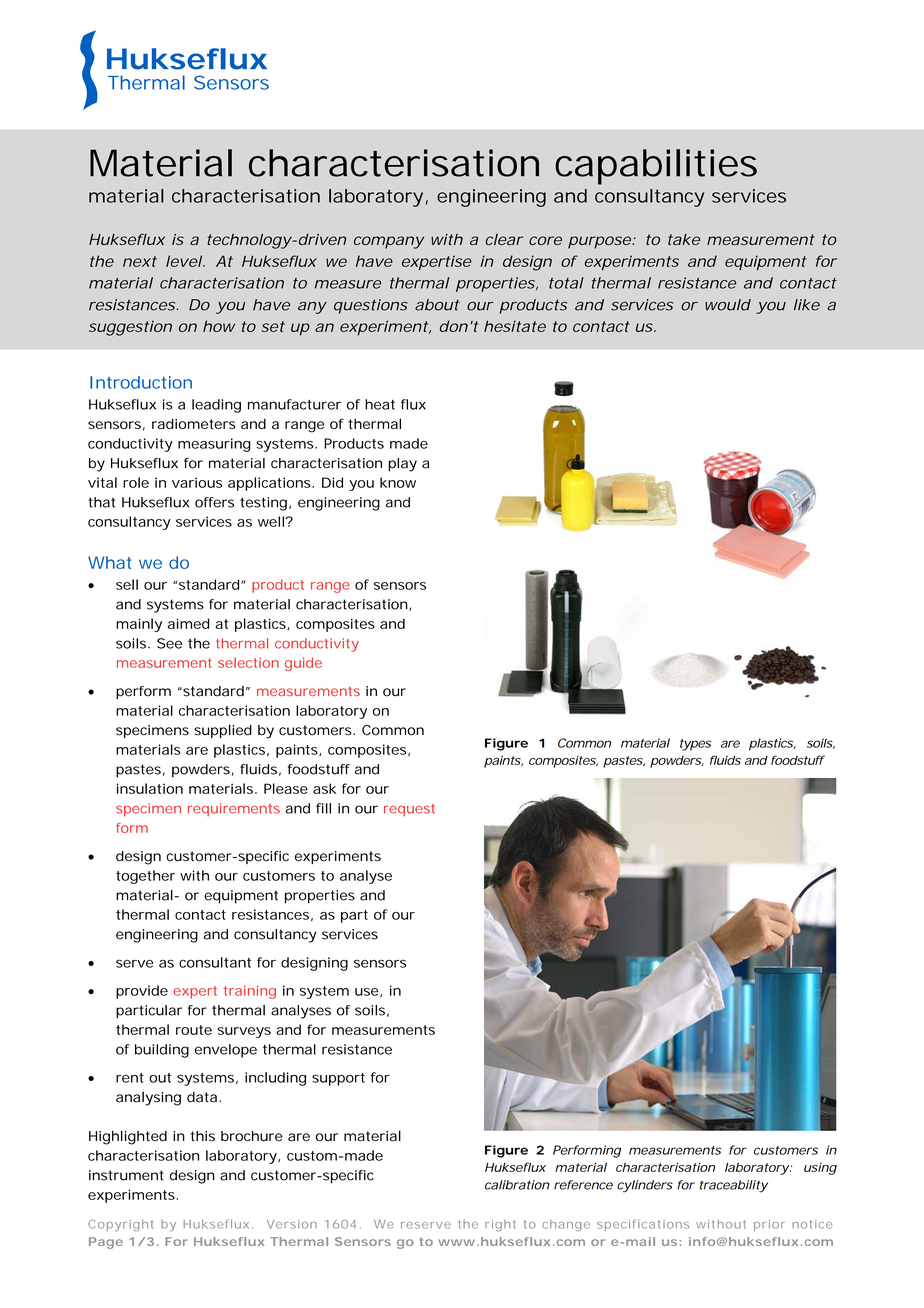  What do you see at coordinates (409, 810) in the page?
I see `request` at bounding box center [409, 810].
